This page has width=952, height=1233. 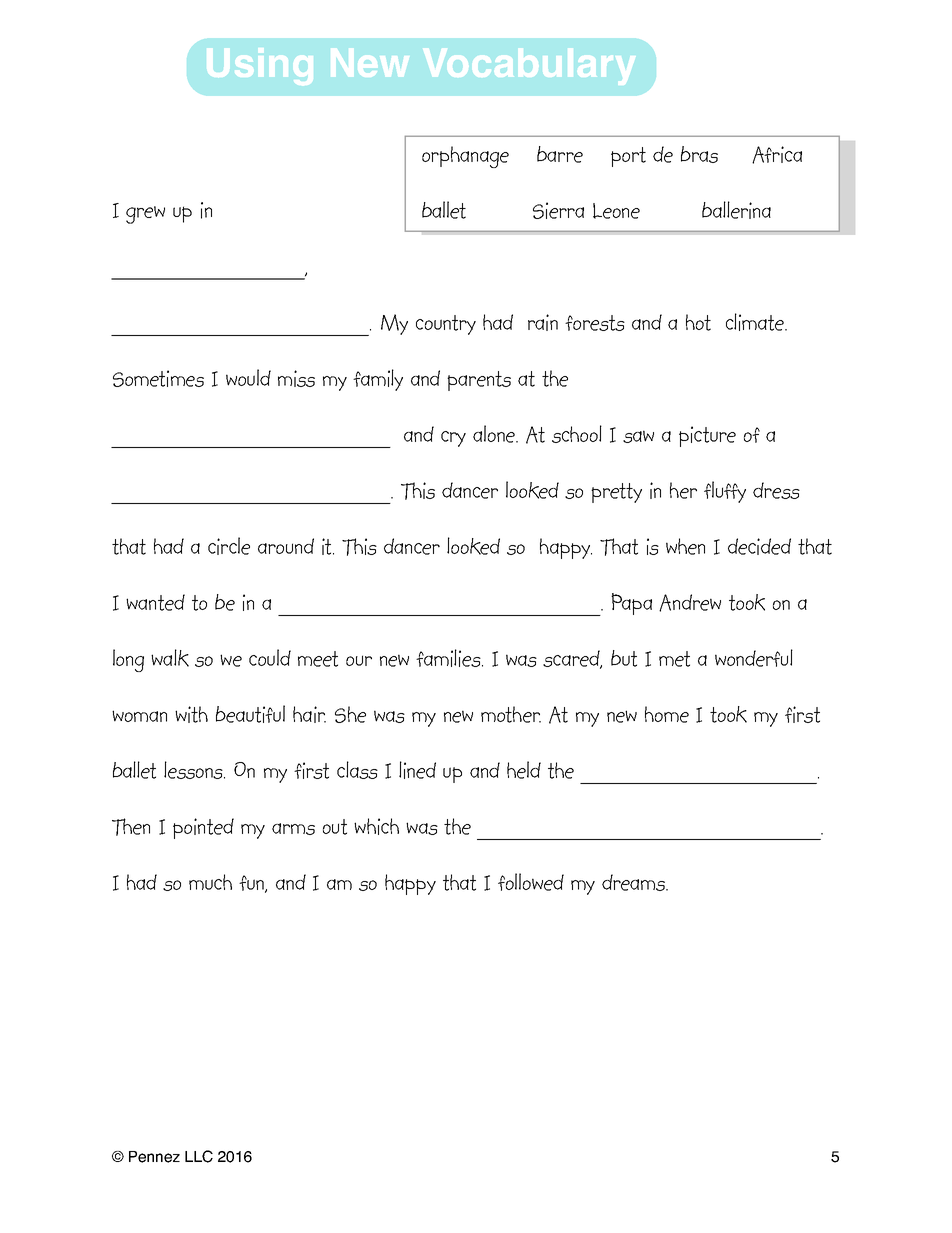 What do you see at coordinates (465, 157) in the page?
I see `orphanage` at bounding box center [465, 157].
